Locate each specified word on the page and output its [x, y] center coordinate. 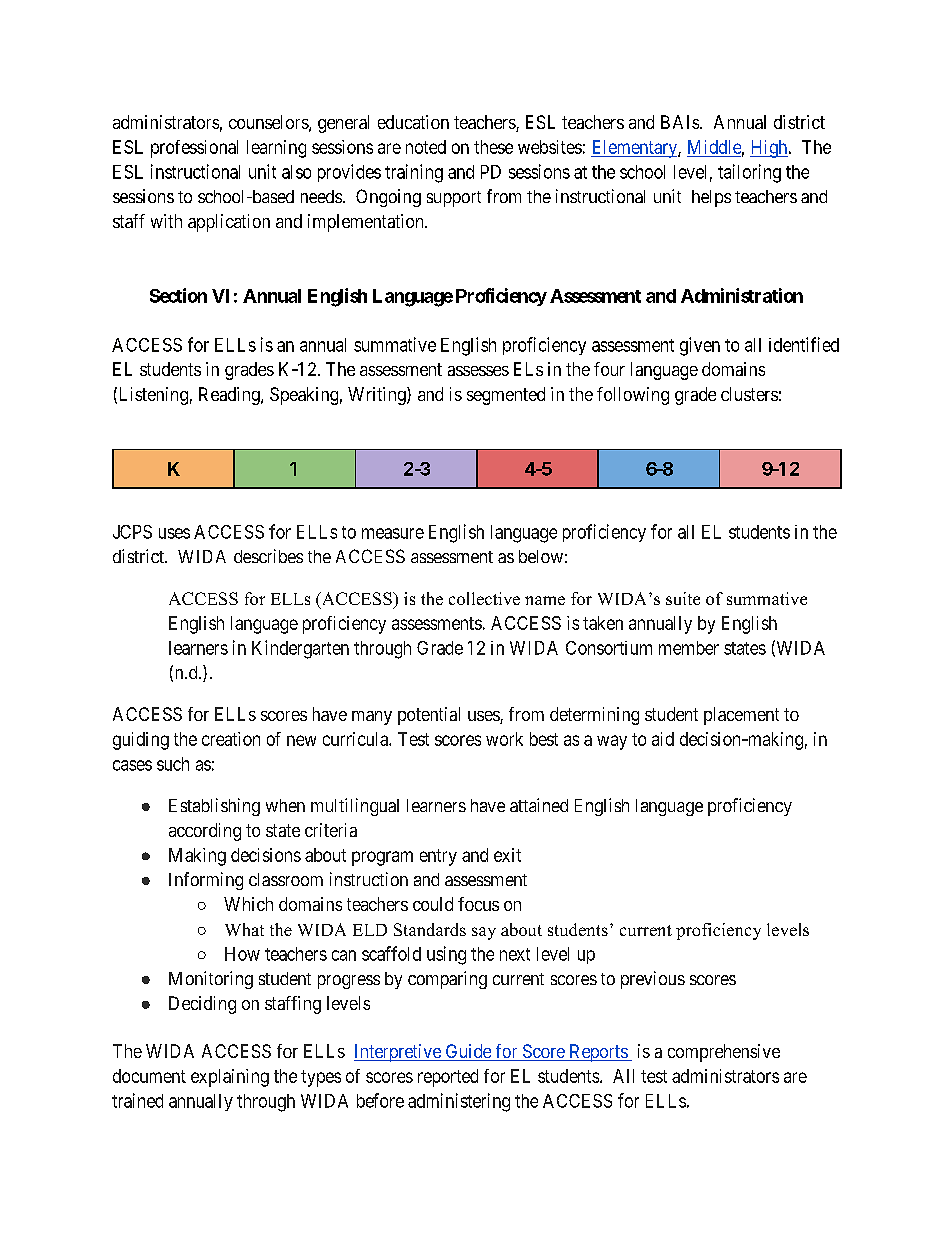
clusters [749, 394]
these [493, 147]
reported [448, 1078]
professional [194, 149]
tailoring [749, 173]
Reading [230, 396]
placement [741, 716]
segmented [506, 396]
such [173, 764]
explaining [230, 1078]
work [504, 739]
